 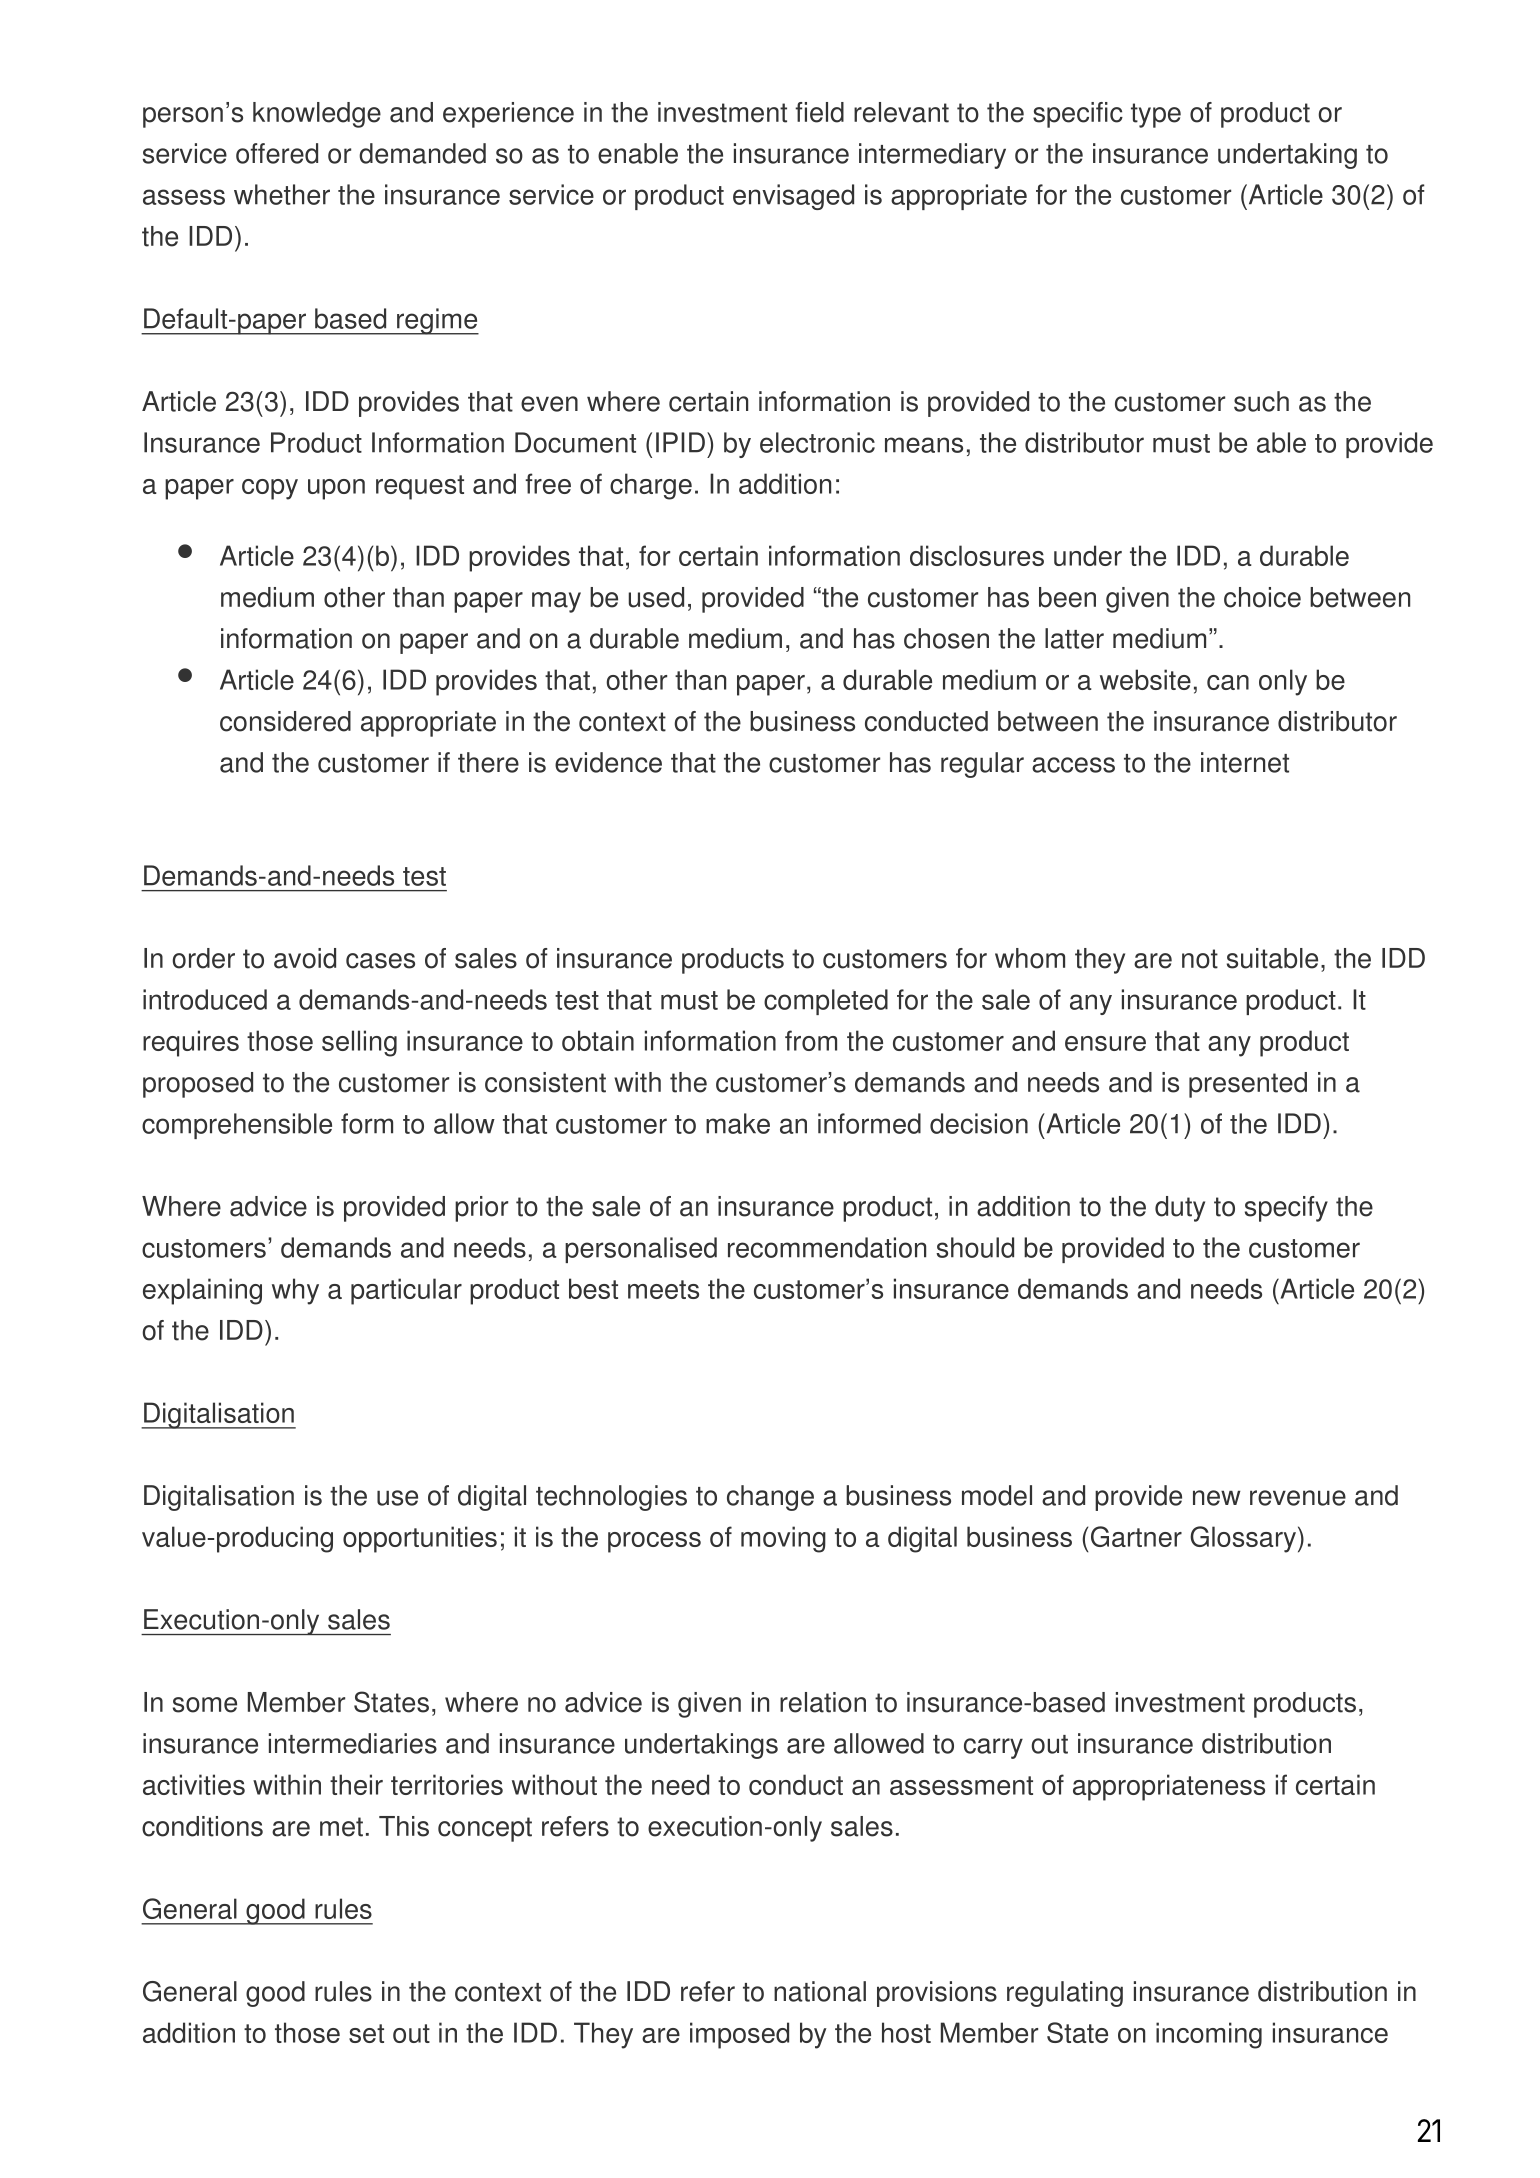 I want to click on opportunities, so click(x=420, y=1539).
